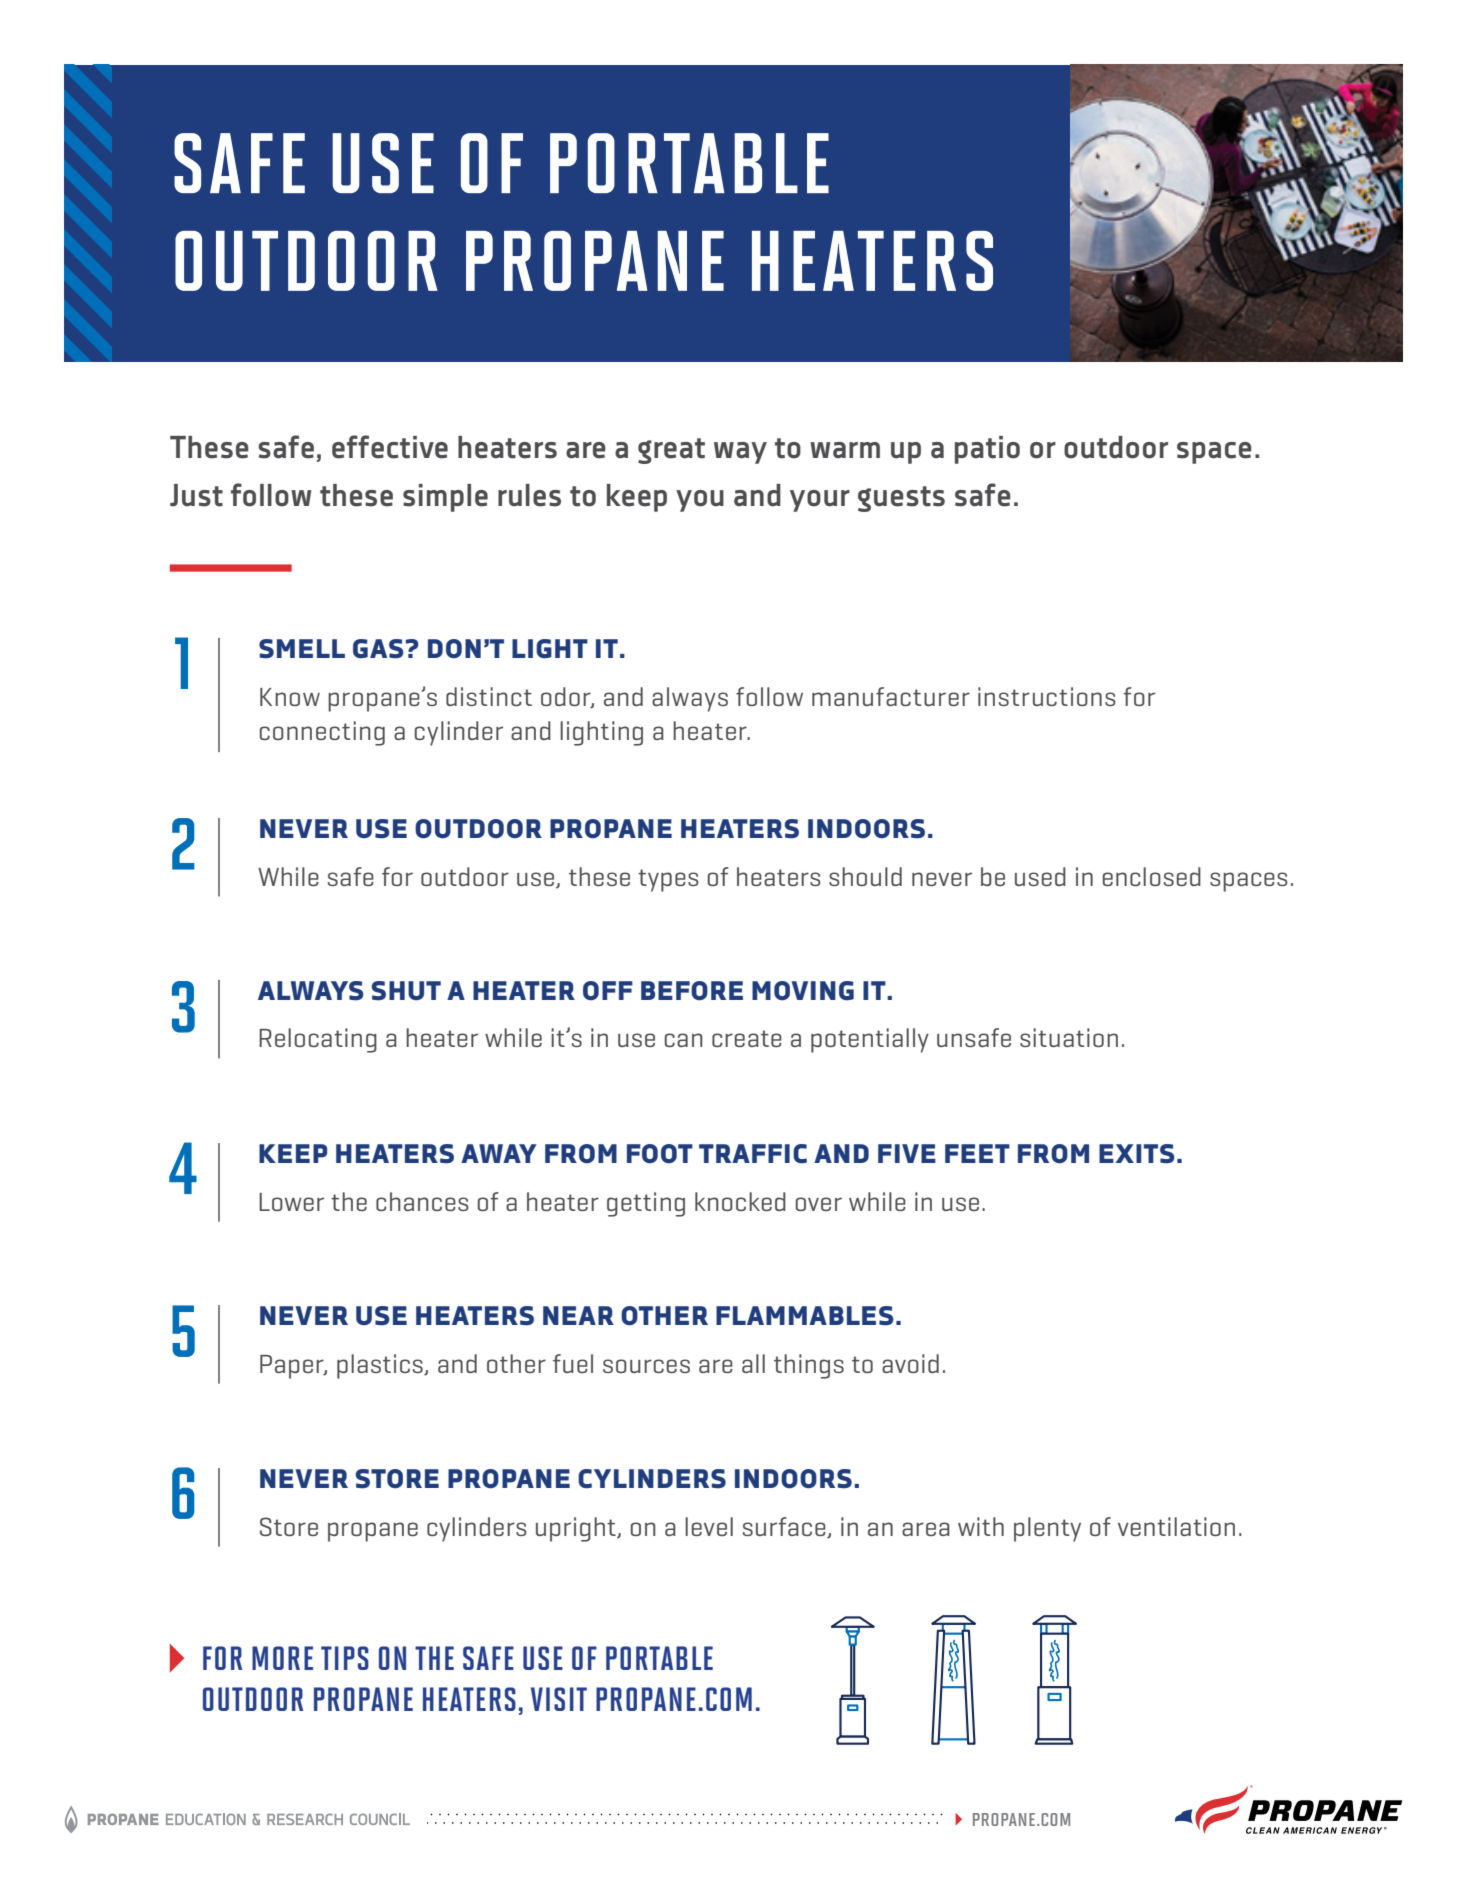  I want to click on Lower, so click(291, 1202).
